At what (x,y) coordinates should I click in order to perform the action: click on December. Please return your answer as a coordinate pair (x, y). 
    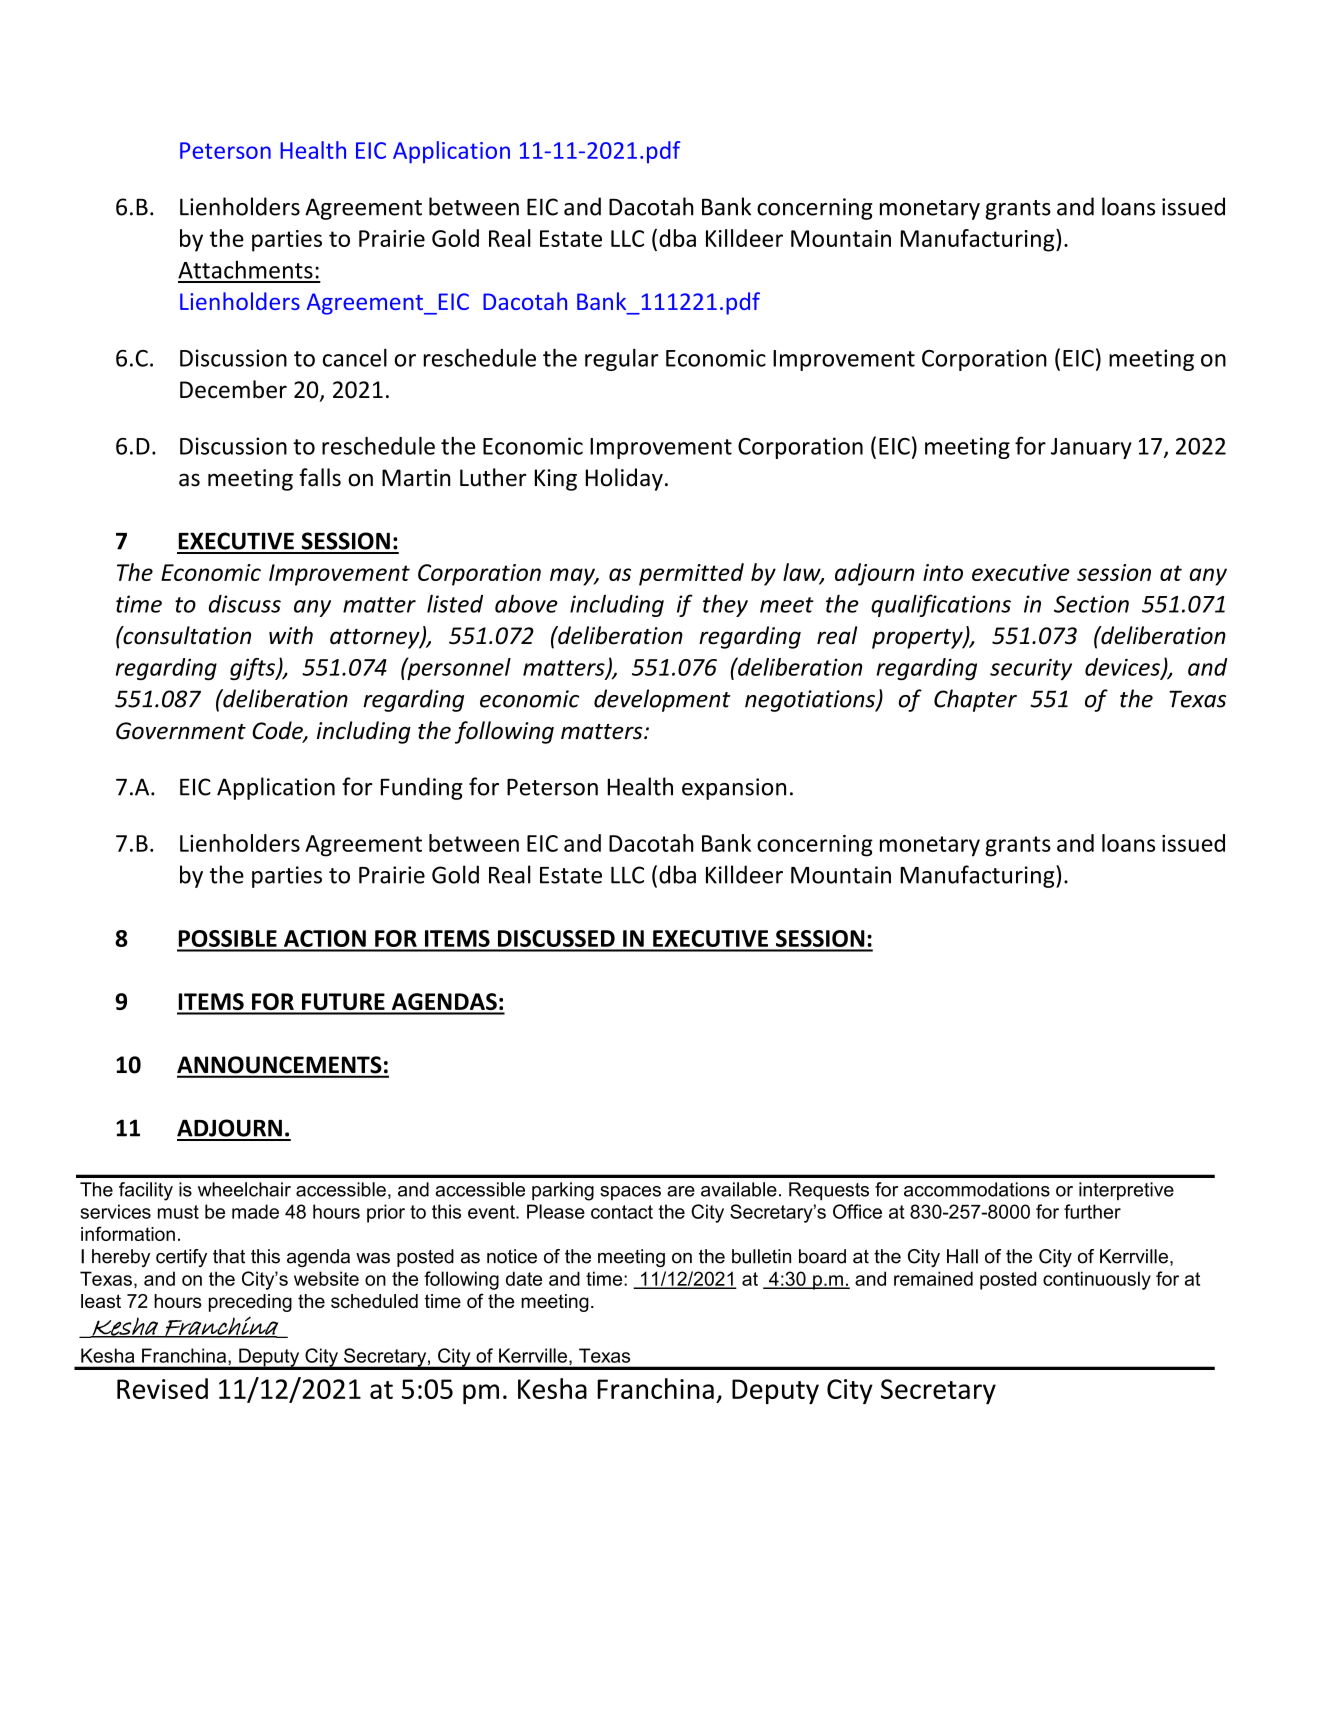
    Looking at the image, I should click on (233, 389).
